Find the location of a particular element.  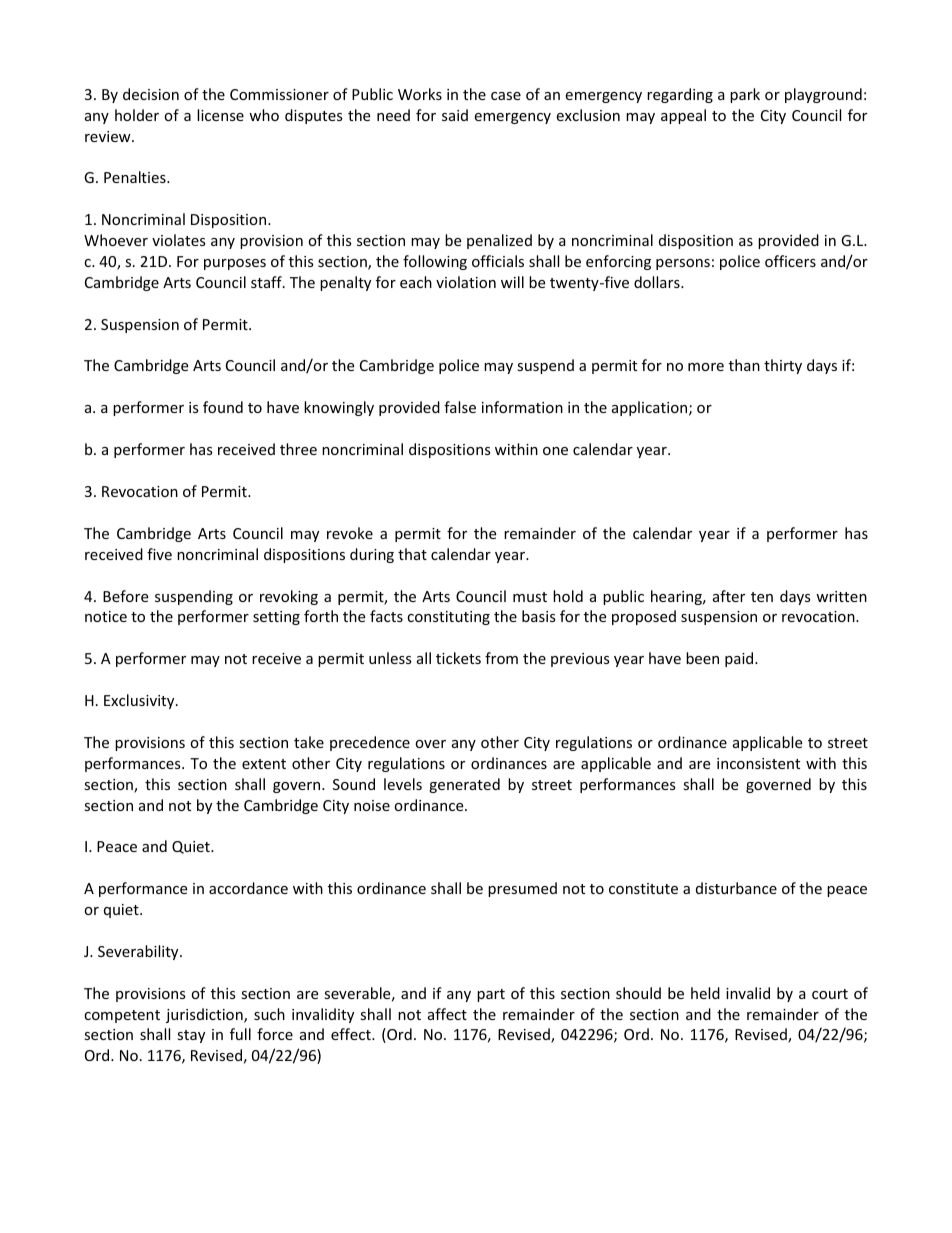

license is located at coordinates (220, 115).
